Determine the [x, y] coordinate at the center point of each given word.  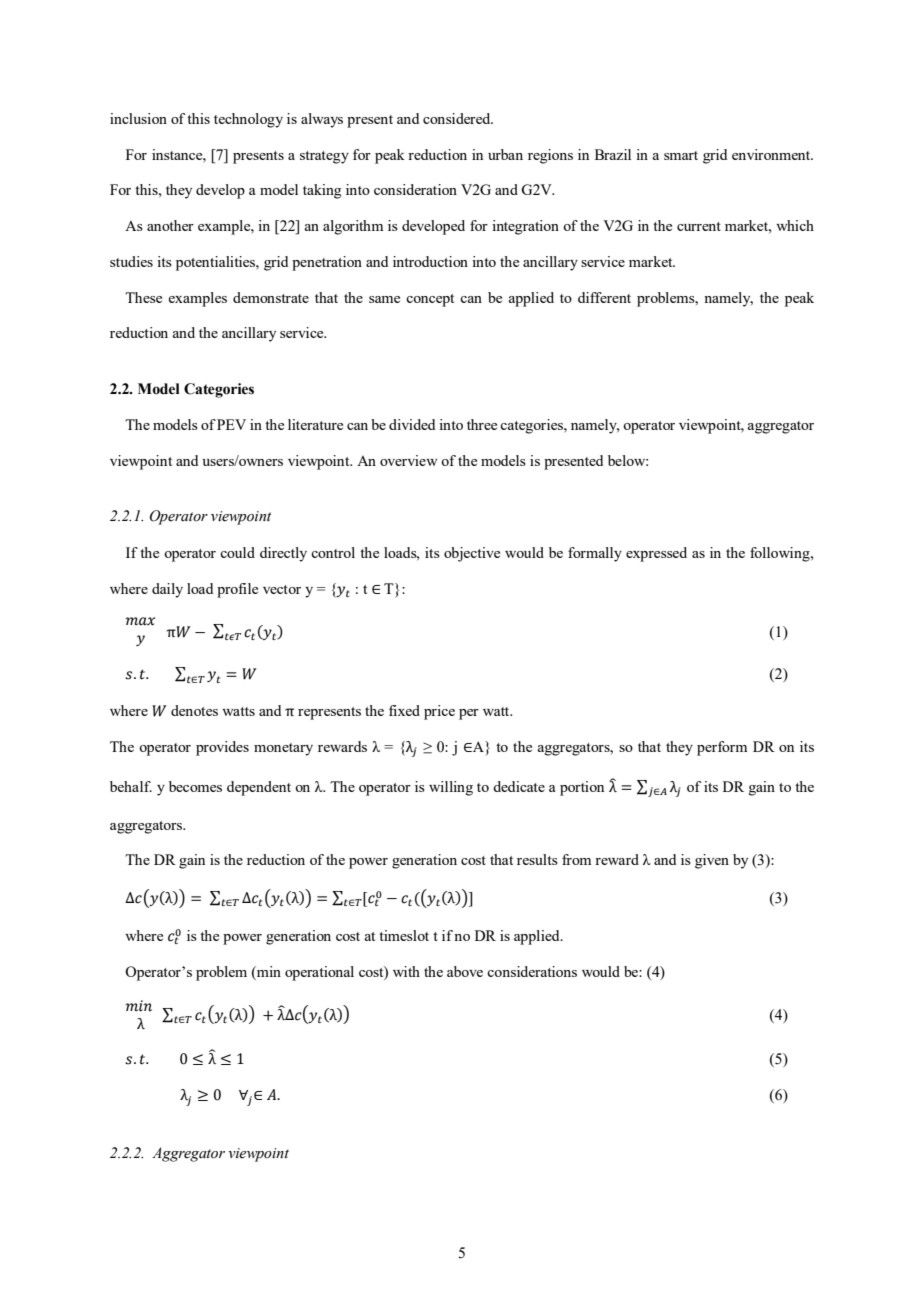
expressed [656, 554]
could [237, 552]
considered [458, 118]
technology [248, 120]
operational [319, 973]
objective [472, 554]
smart [681, 155]
